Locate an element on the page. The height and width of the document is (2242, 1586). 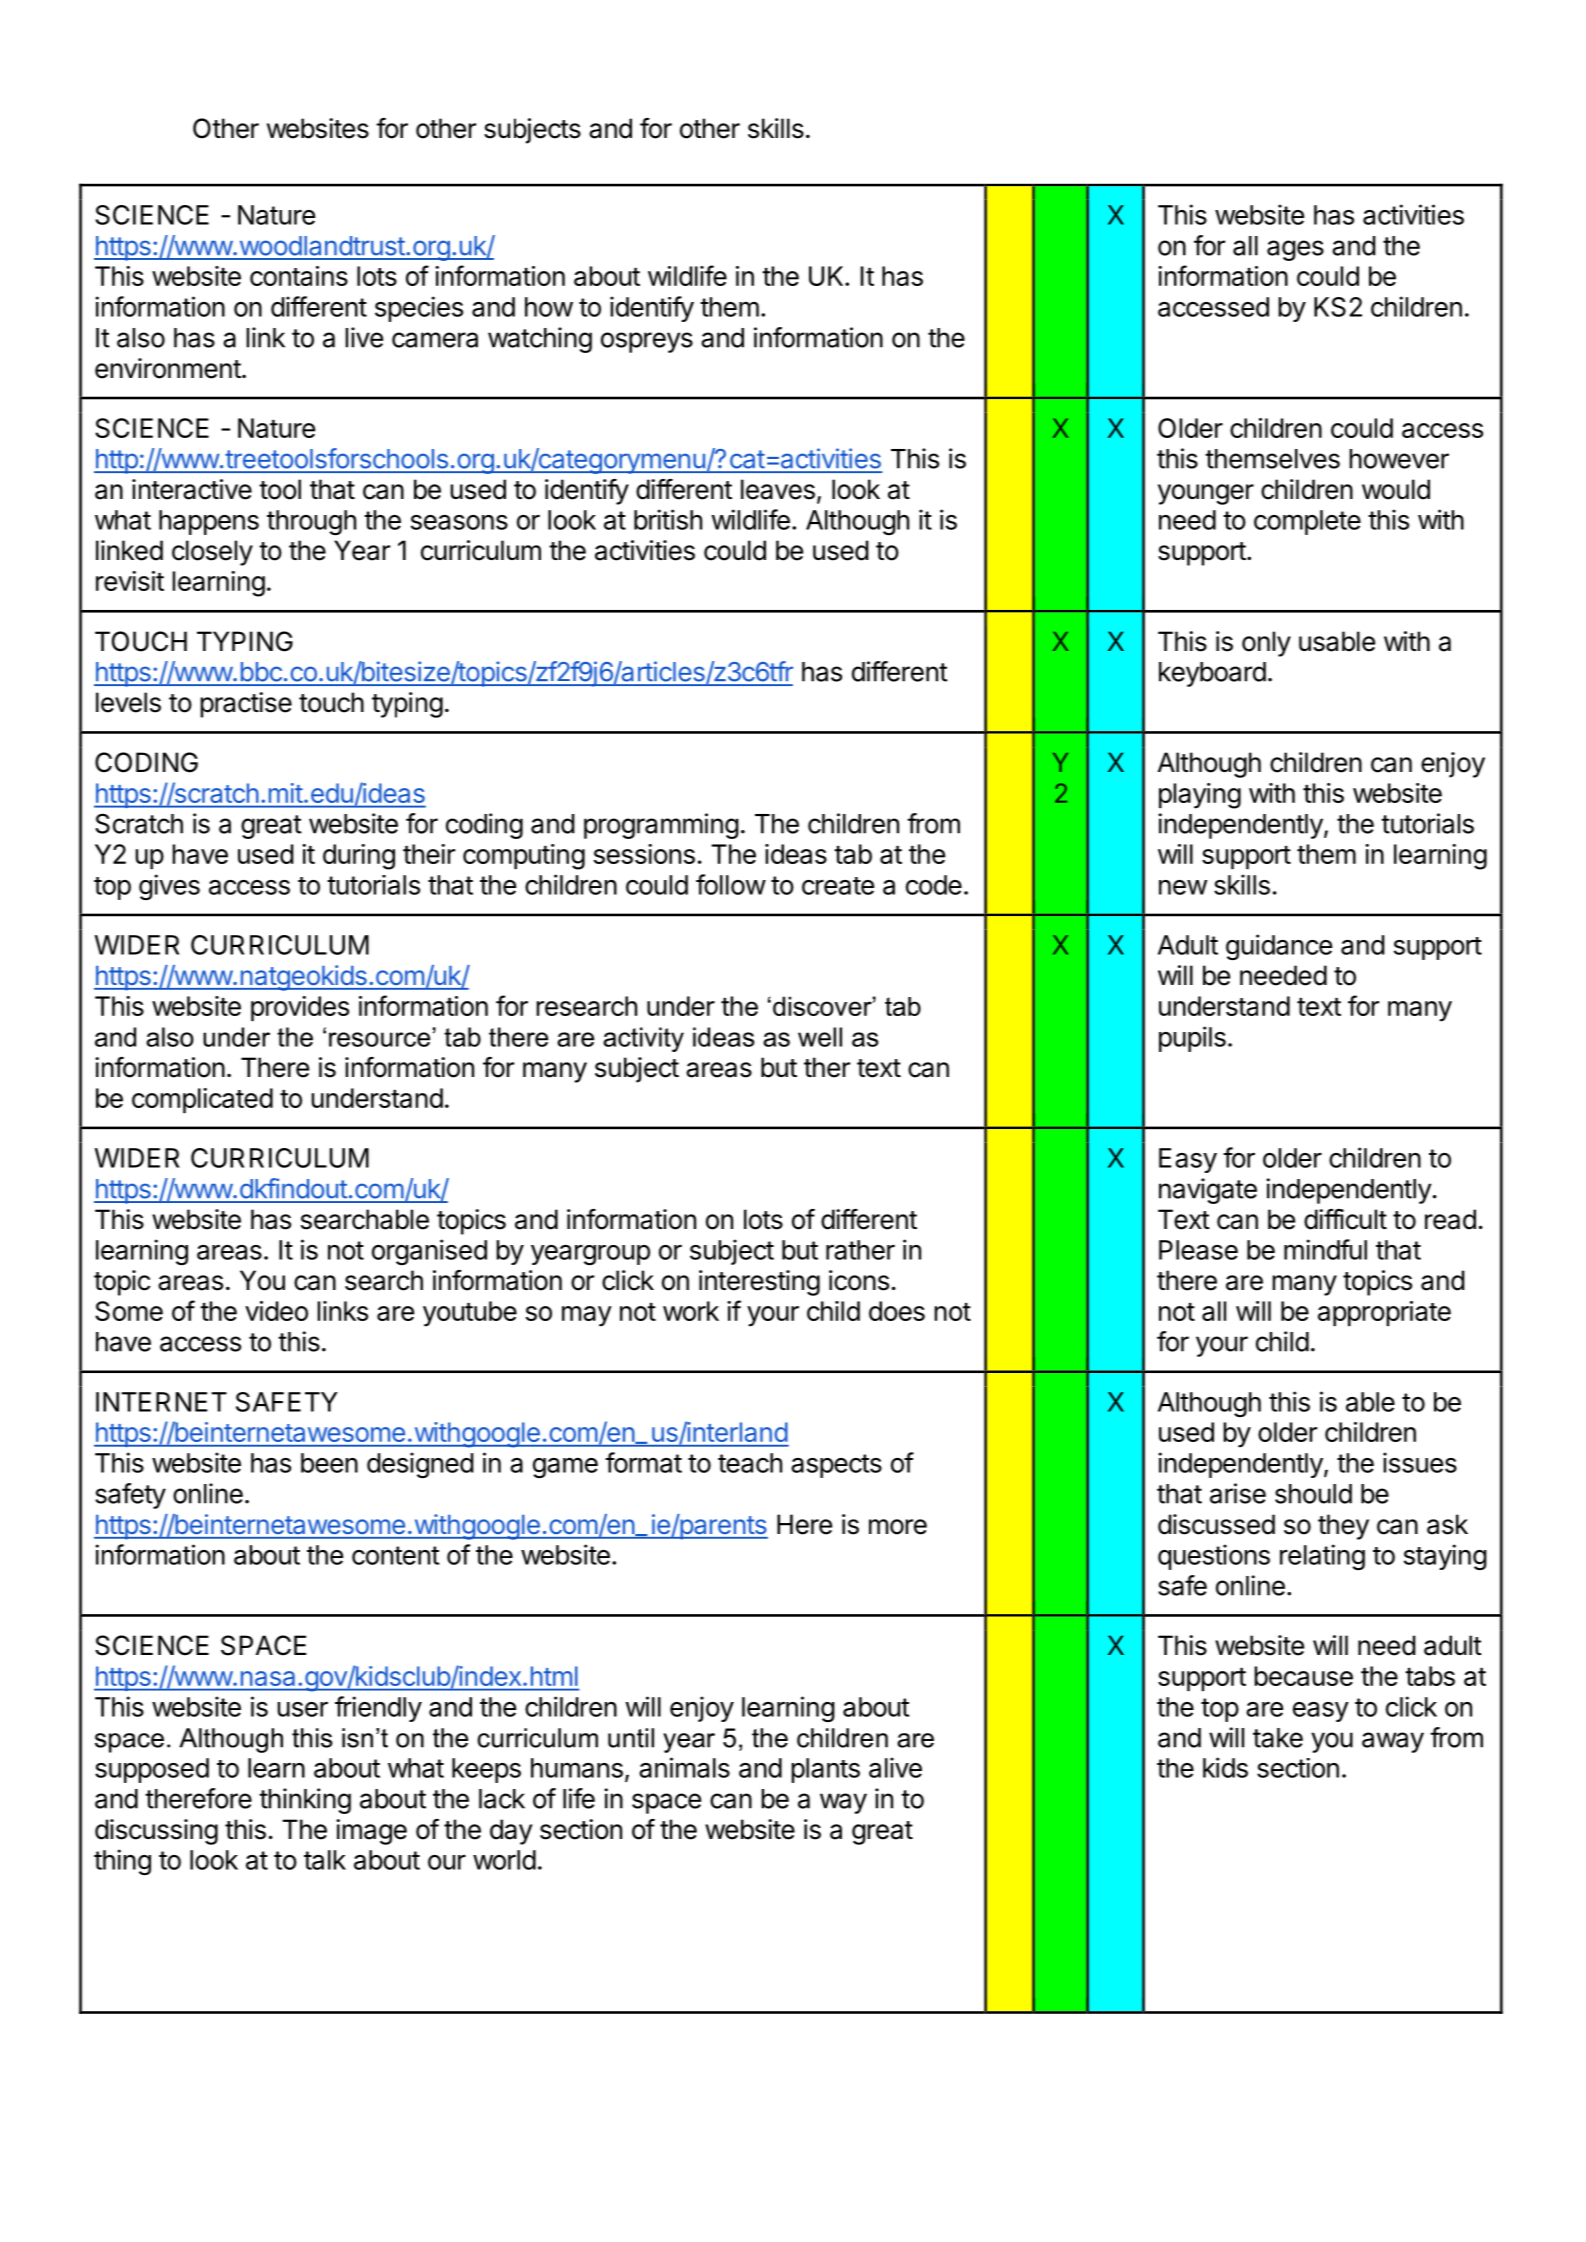
thinking is located at coordinates (305, 1801).
